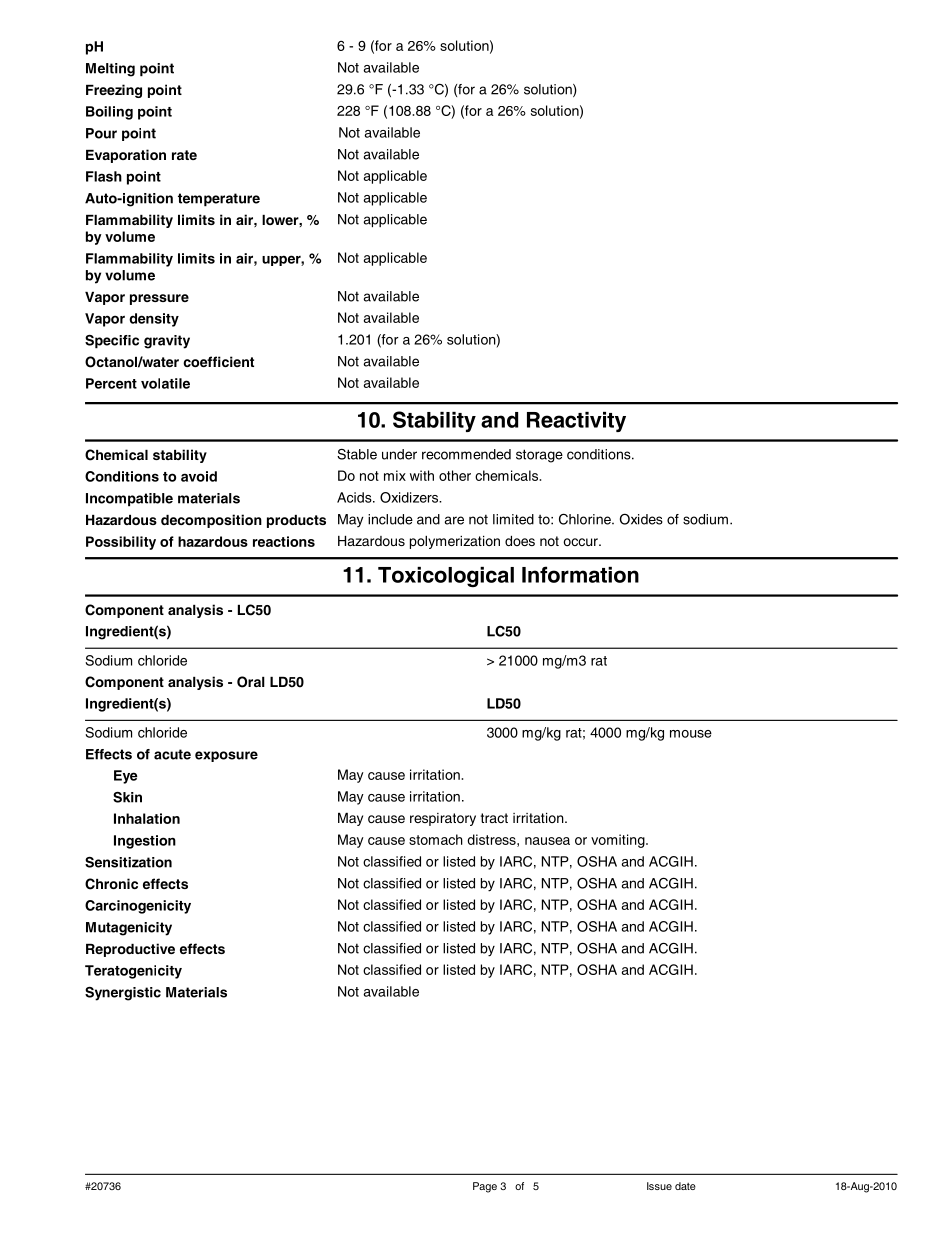  What do you see at coordinates (123, 994) in the screenshot?
I see `Synergistic` at bounding box center [123, 994].
